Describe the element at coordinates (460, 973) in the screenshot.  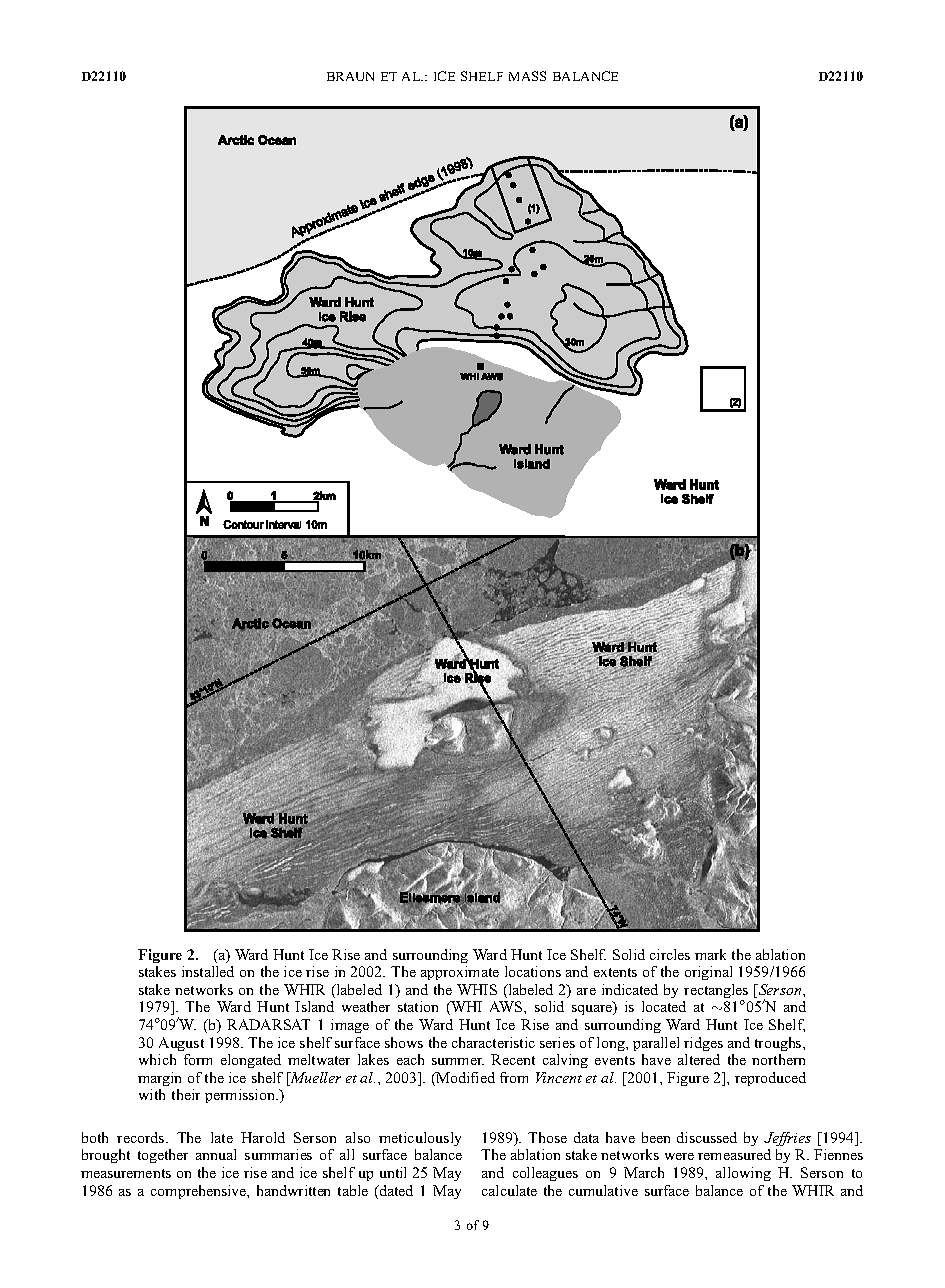
I see `approximate` at that location.
